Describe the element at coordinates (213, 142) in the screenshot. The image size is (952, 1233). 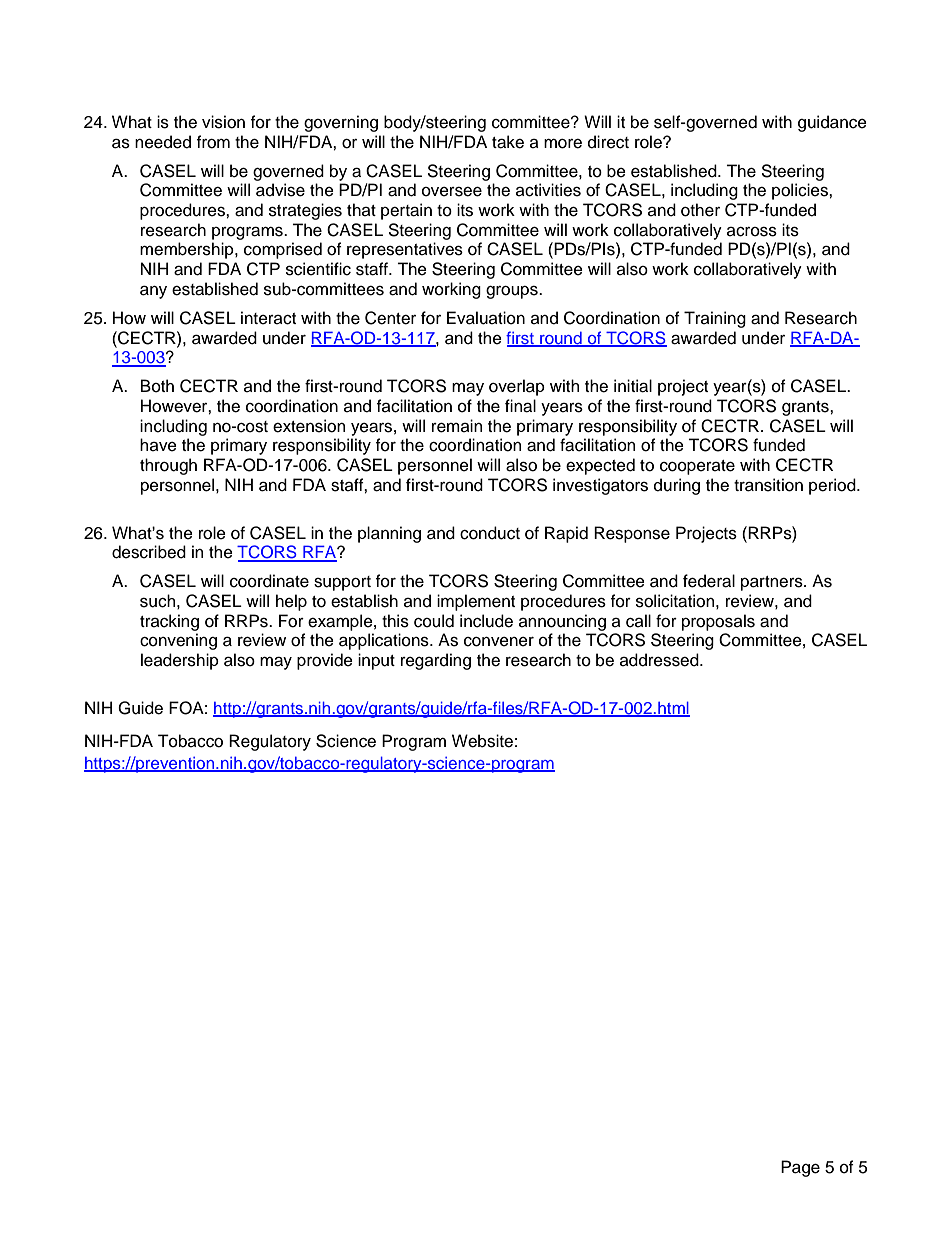
I see `from` at that location.
